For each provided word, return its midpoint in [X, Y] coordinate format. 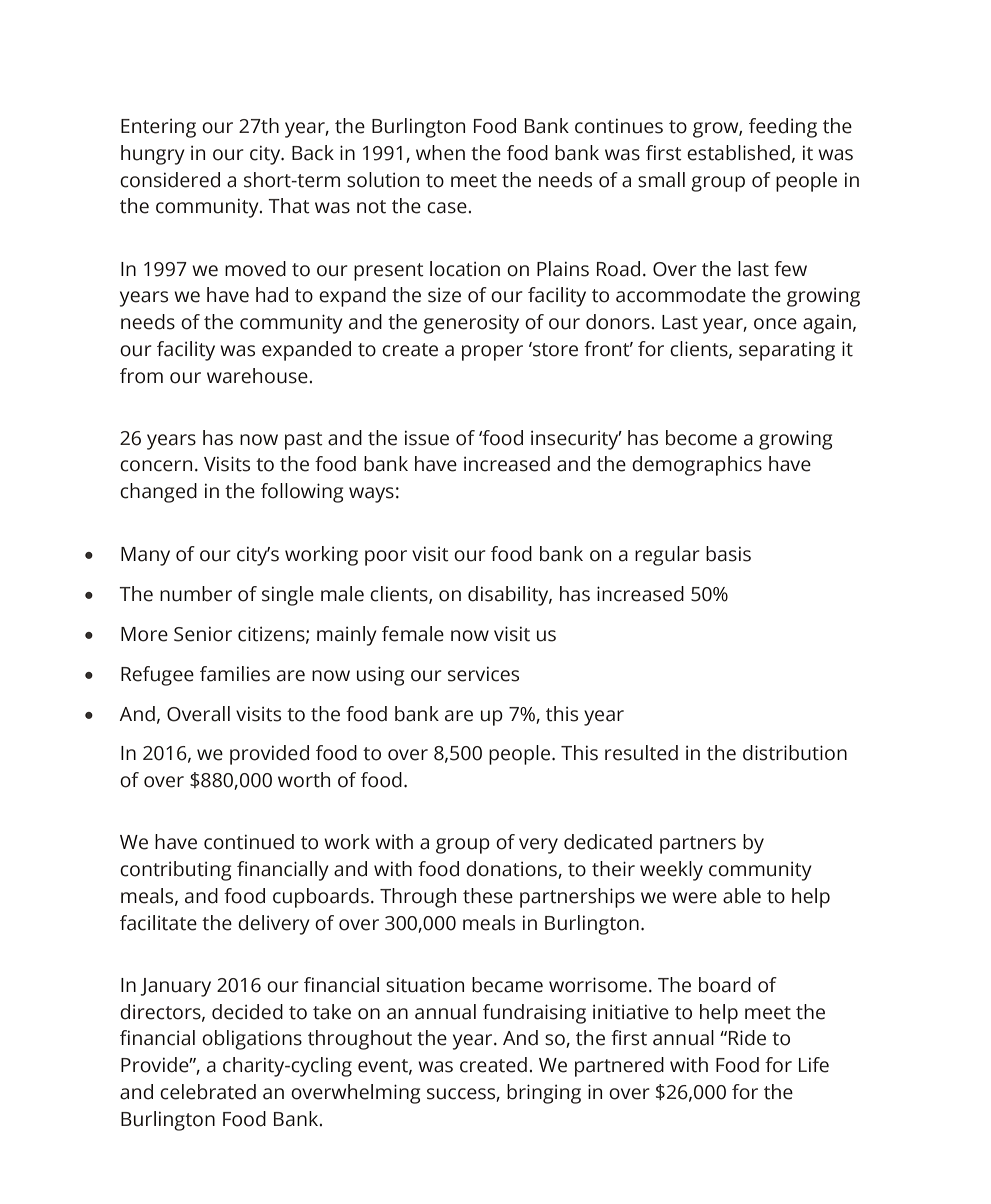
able [742, 896]
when [440, 153]
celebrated [208, 1092]
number [196, 594]
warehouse [257, 376]
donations [512, 870]
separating [787, 351]
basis [728, 554]
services [483, 674]
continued [249, 842]
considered [170, 180]
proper [492, 353]
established [738, 153]
